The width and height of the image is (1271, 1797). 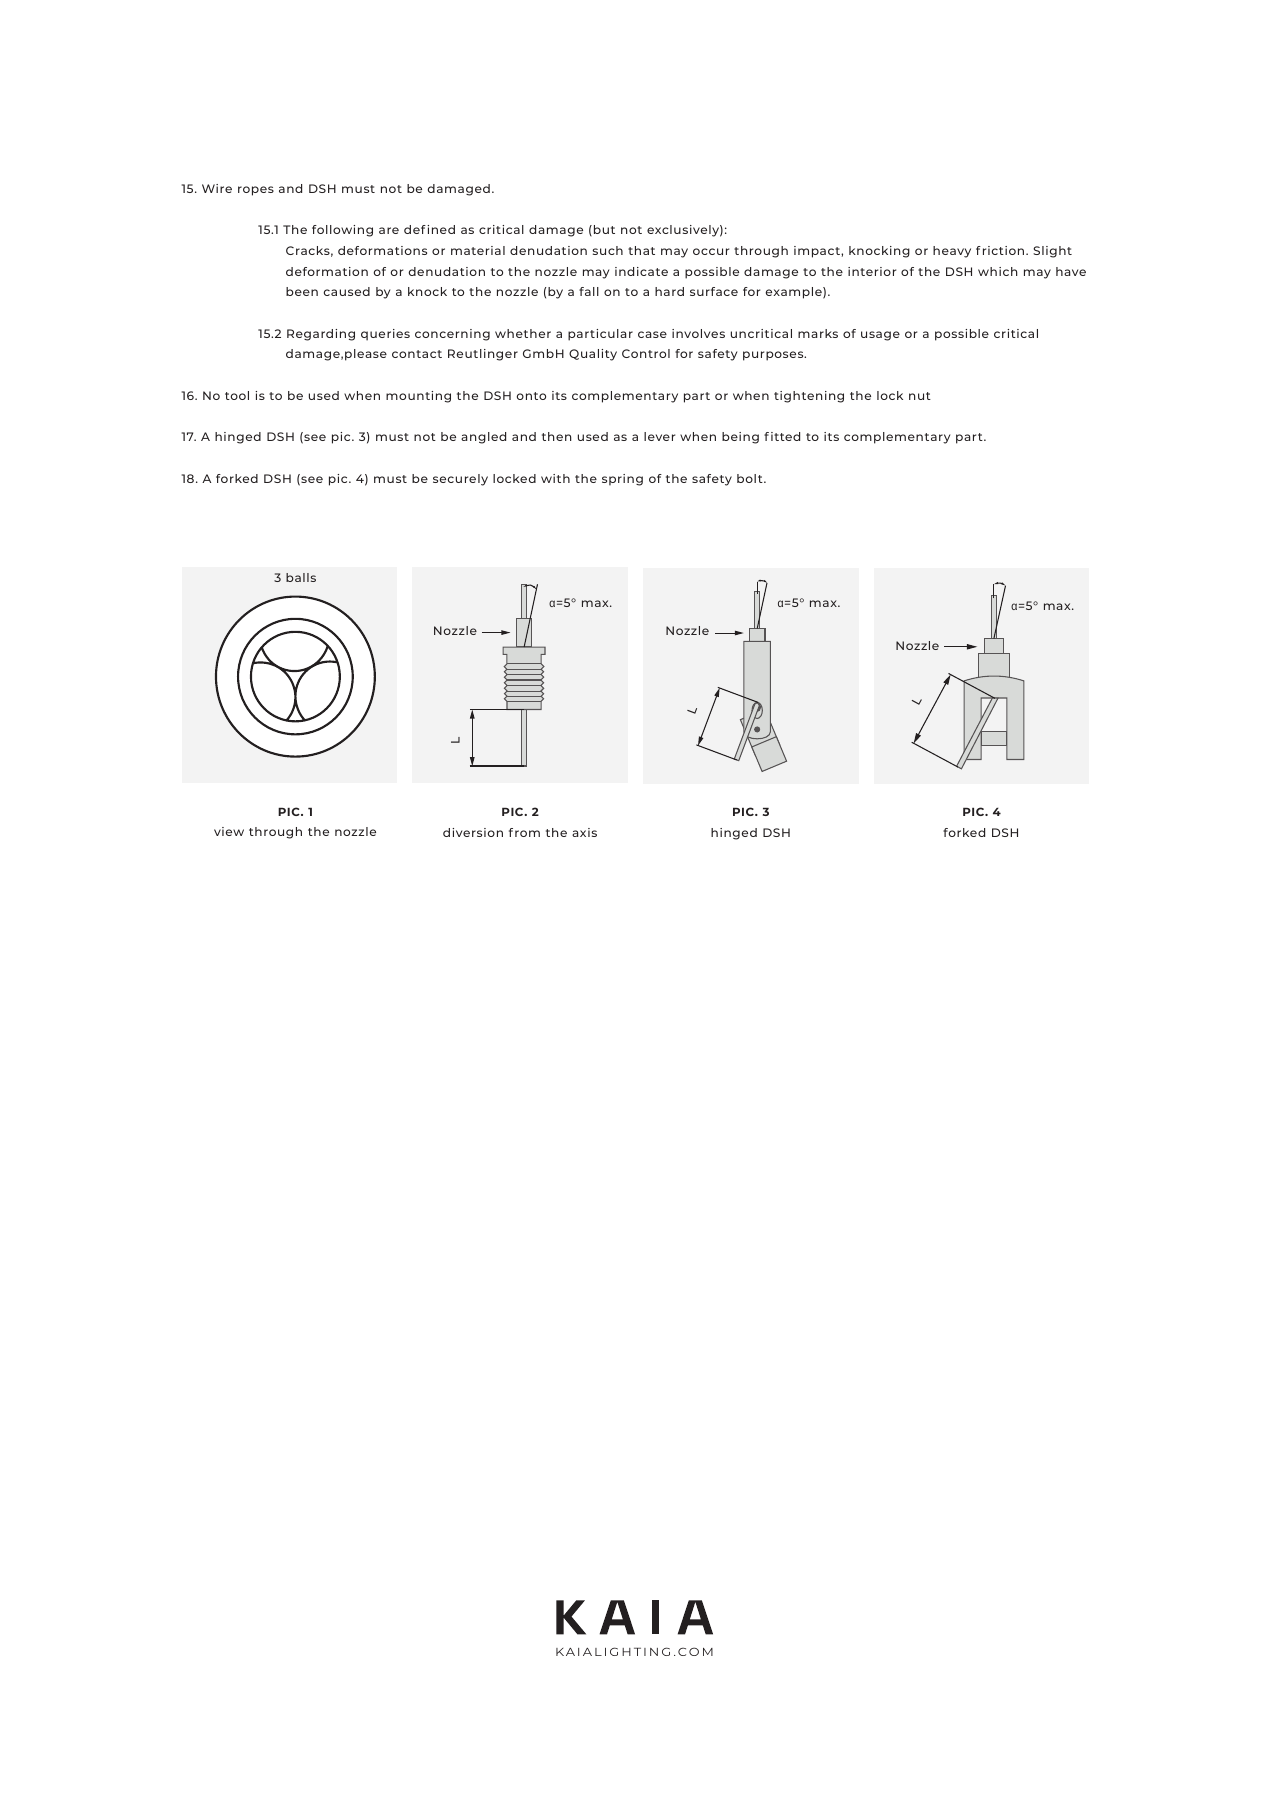 I want to click on diversion, so click(x=473, y=832).
